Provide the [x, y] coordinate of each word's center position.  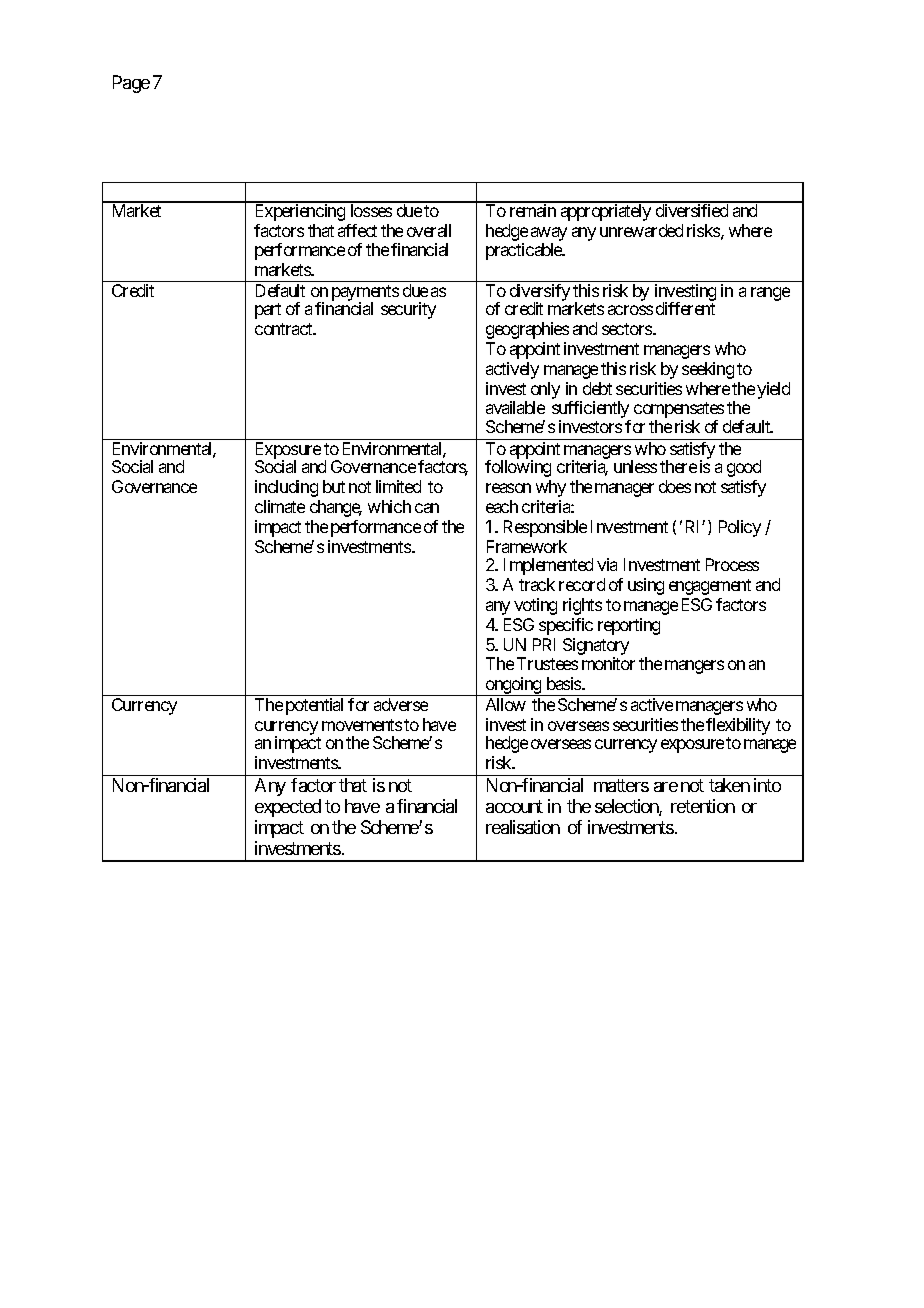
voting [535, 606]
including [286, 488]
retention [703, 806]
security [408, 310]
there [678, 466]
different [685, 308]
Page [131, 84]
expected [288, 808]
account [514, 806]
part [268, 311]
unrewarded [641, 230]
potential [314, 706]
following [518, 468]
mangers [694, 667]
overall [429, 230]
